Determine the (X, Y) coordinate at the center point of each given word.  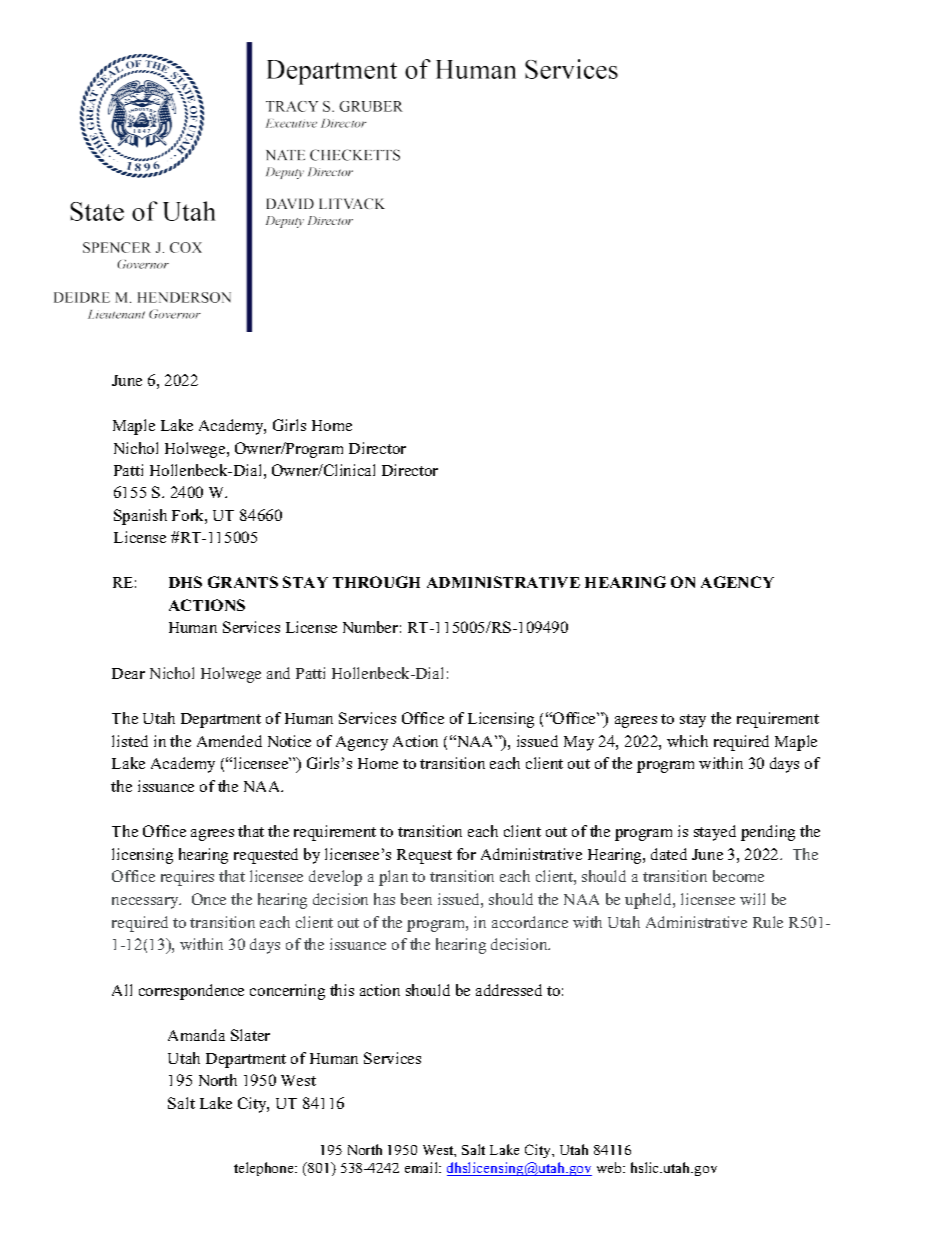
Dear (128, 673)
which (687, 741)
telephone (265, 1169)
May (579, 743)
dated (669, 854)
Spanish (140, 517)
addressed (509, 990)
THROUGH (376, 582)
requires (187, 878)
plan (393, 878)
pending (768, 833)
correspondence (191, 992)
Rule (768, 922)
